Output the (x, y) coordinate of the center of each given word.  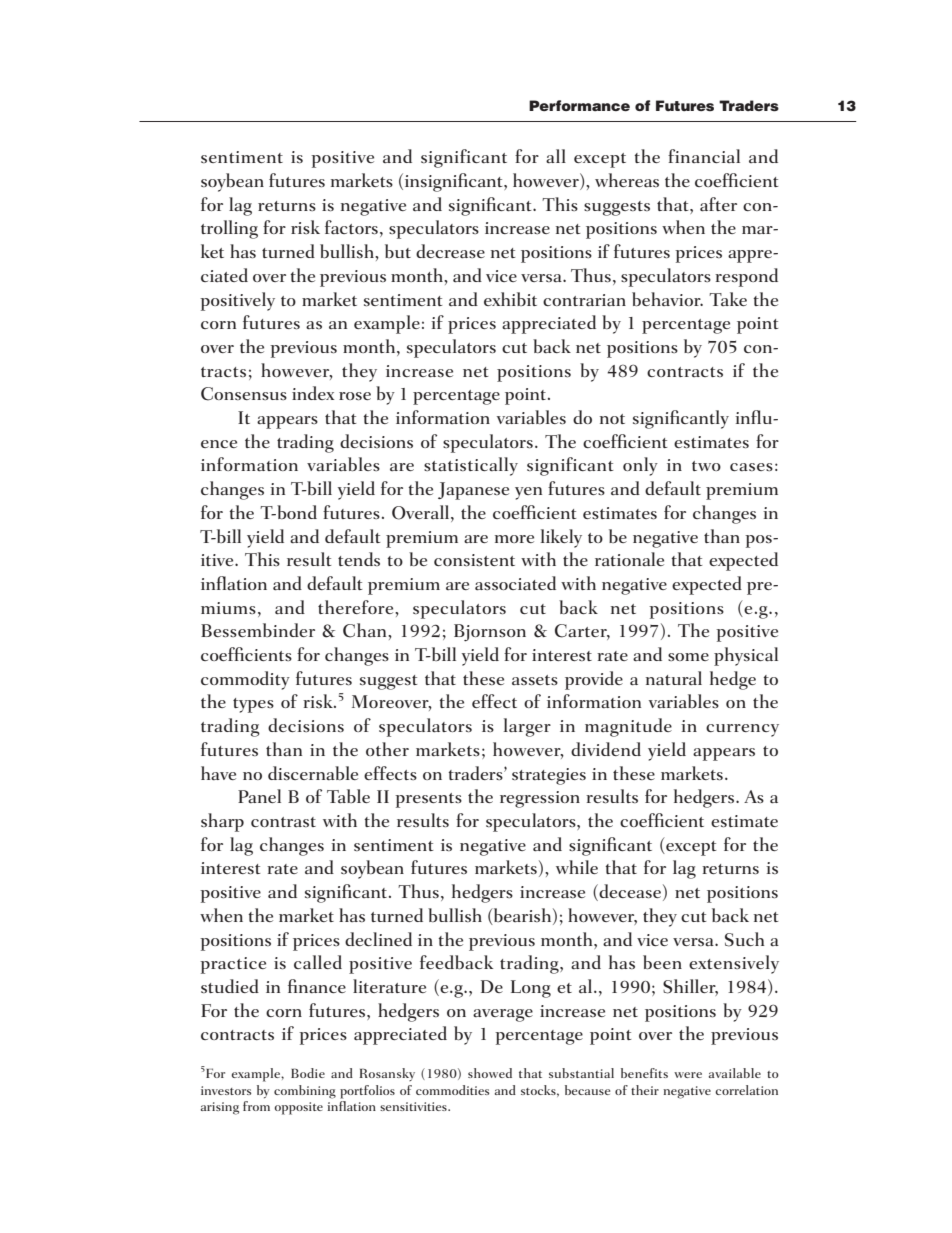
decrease (450, 251)
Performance (579, 105)
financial (704, 156)
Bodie (308, 1073)
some (688, 657)
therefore (357, 607)
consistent (474, 560)
